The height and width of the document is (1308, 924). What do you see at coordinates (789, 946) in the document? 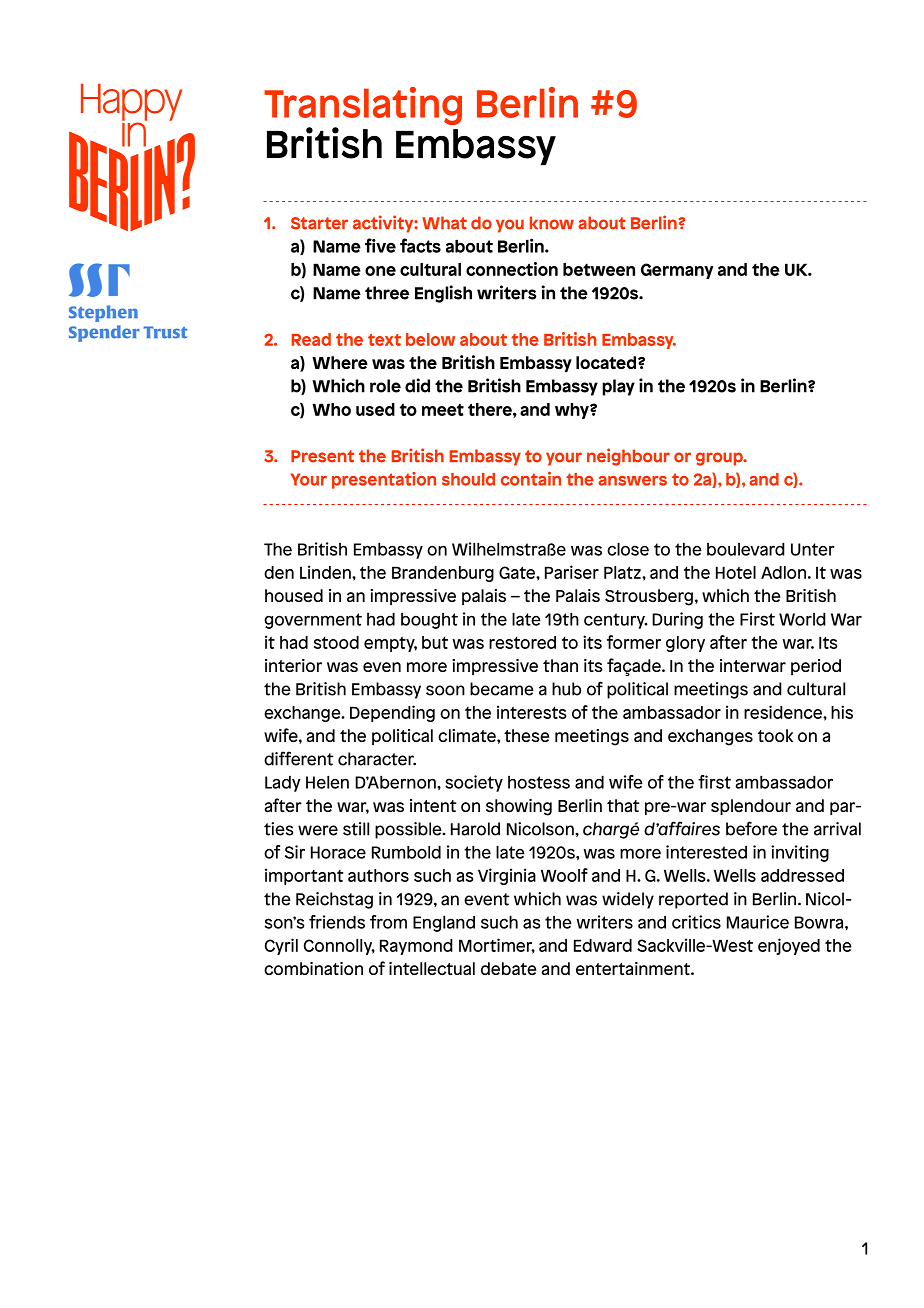
I see `enjoyed` at bounding box center [789, 946].
